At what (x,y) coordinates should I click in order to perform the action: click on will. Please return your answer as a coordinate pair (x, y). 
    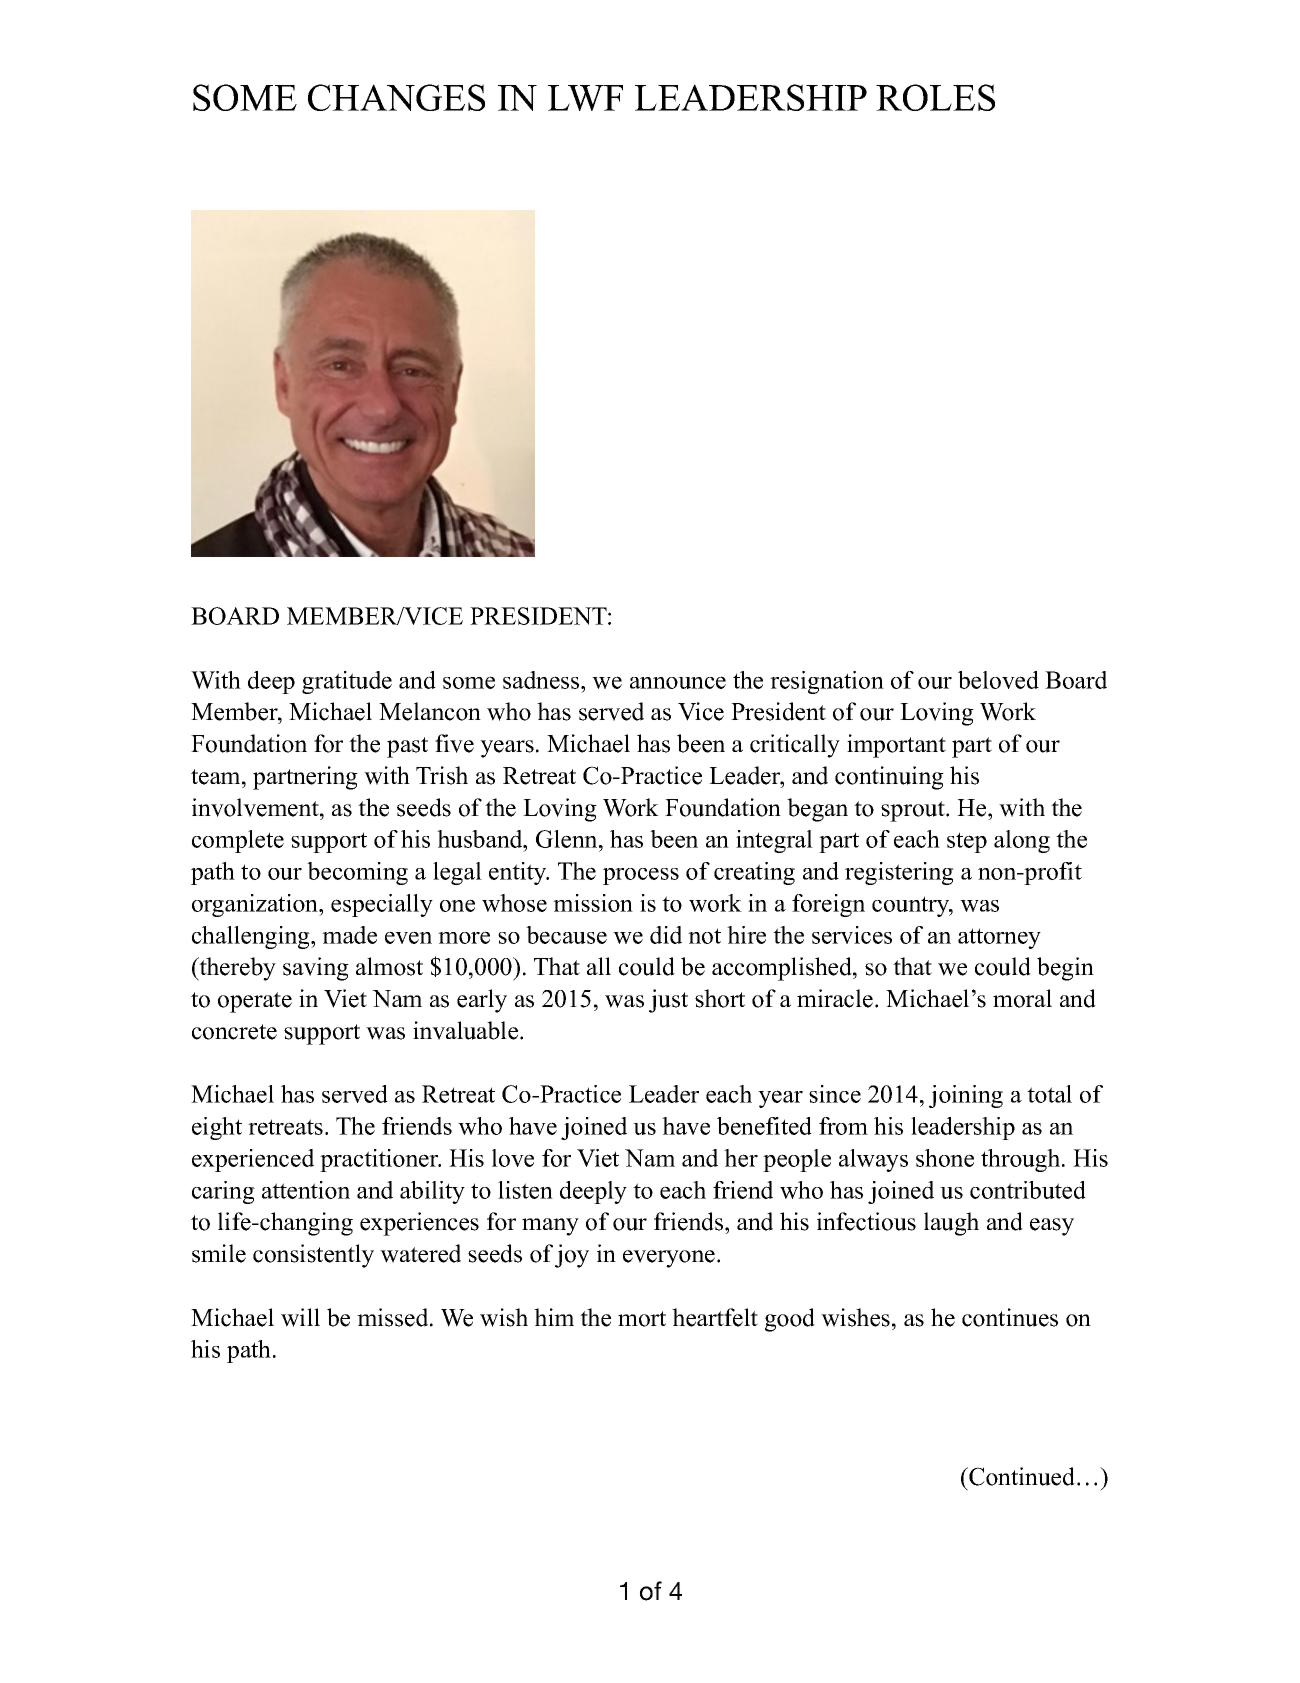
    Looking at the image, I should click on (300, 1317).
